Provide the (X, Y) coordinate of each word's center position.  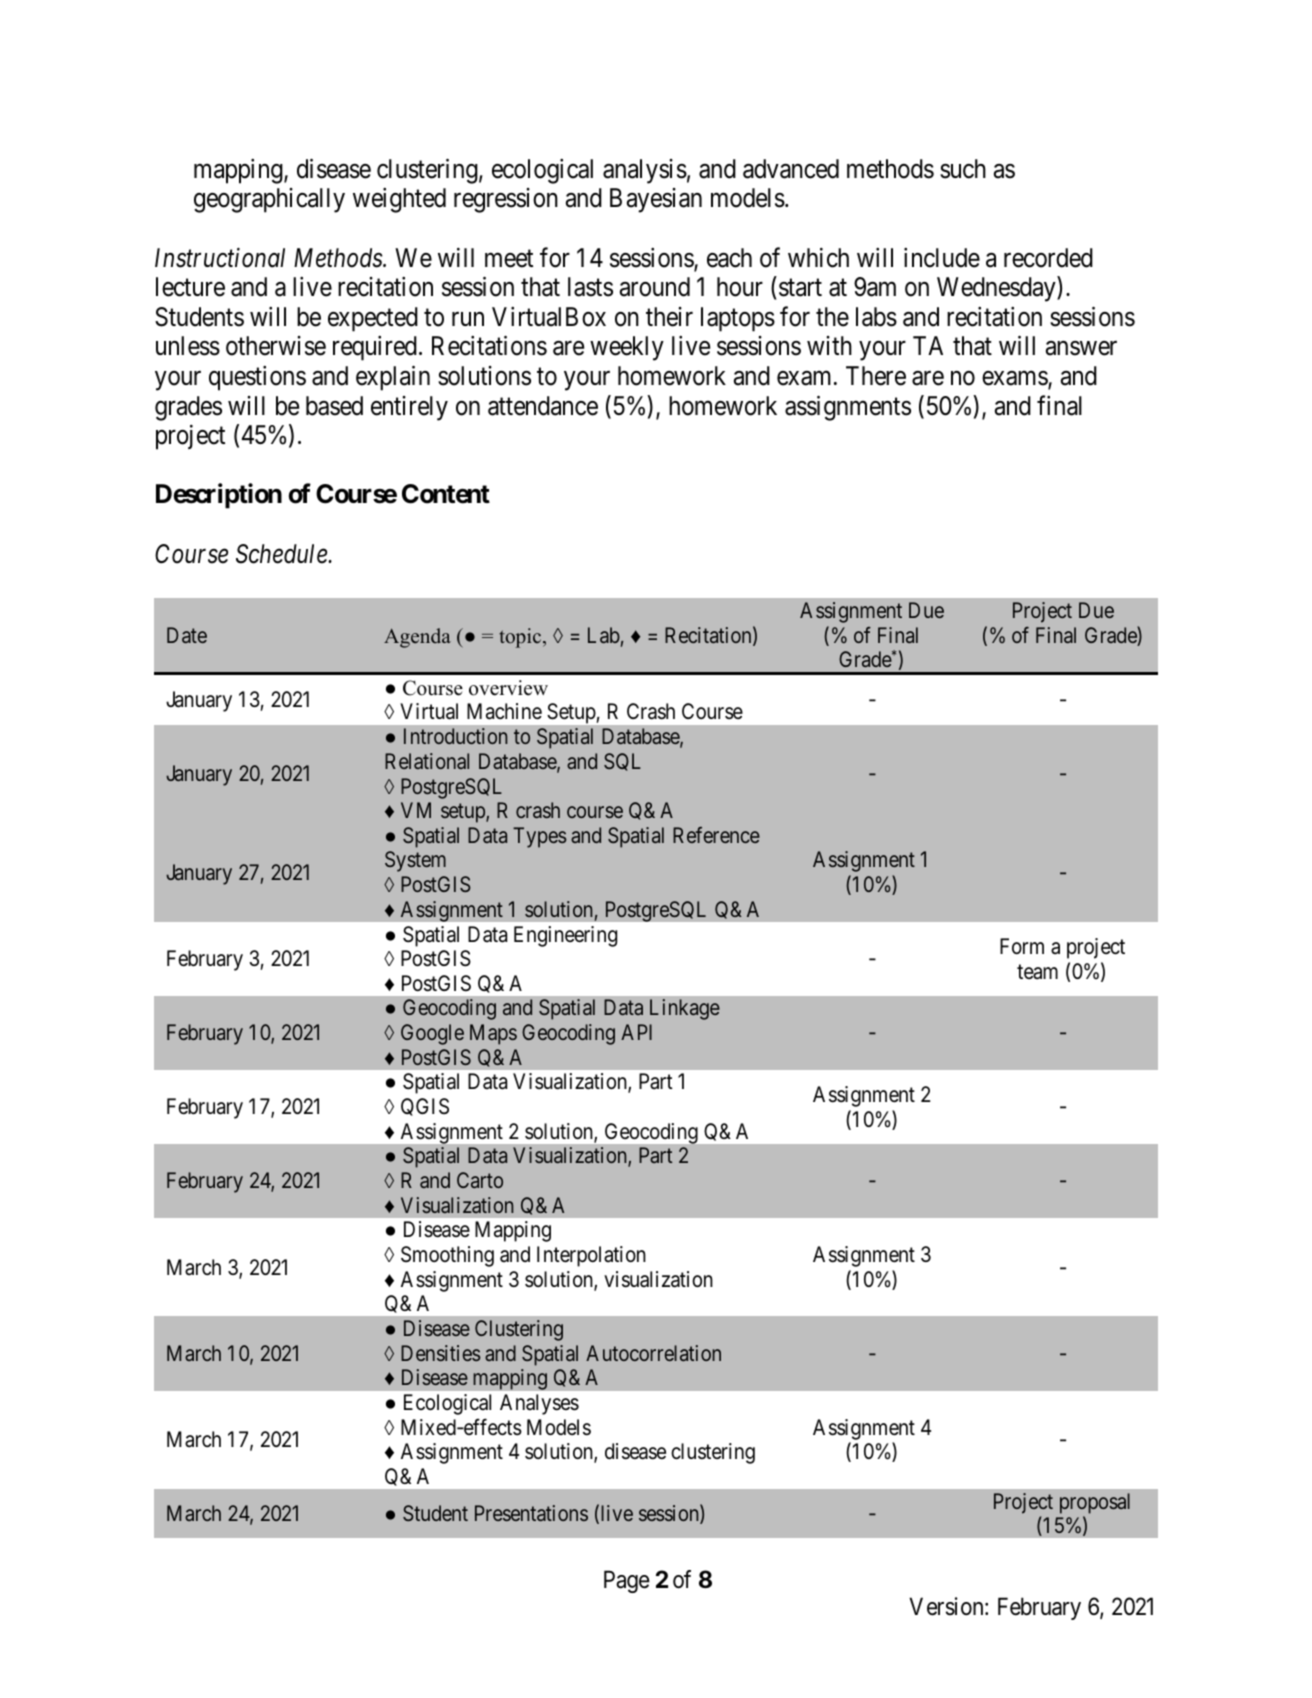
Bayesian (656, 200)
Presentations (531, 1513)
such (963, 169)
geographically (269, 200)
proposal (1095, 1503)
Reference (716, 835)
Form (1022, 946)
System (415, 861)
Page (627, 1581)
